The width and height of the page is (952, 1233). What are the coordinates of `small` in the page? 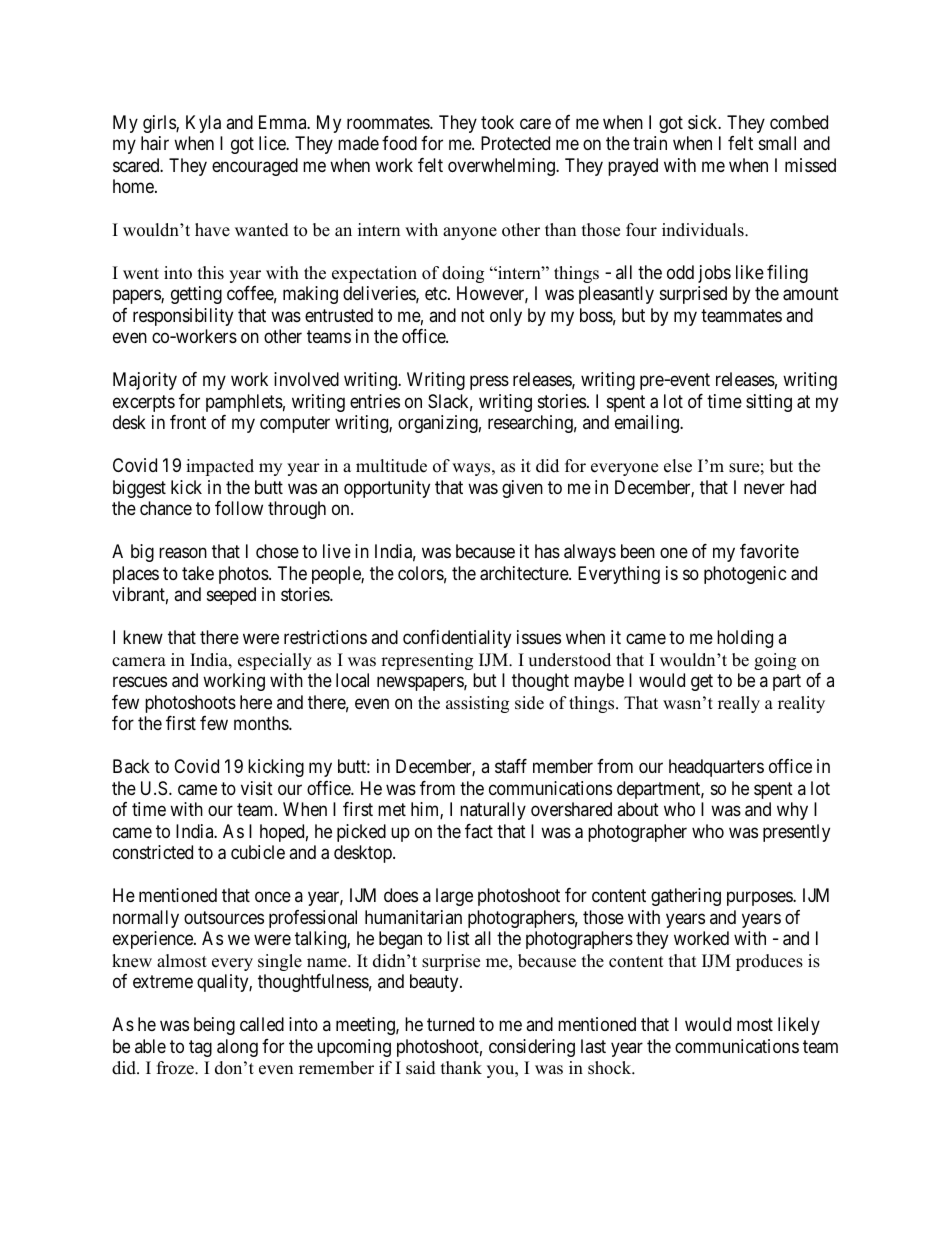 It's located at (777, 143).
